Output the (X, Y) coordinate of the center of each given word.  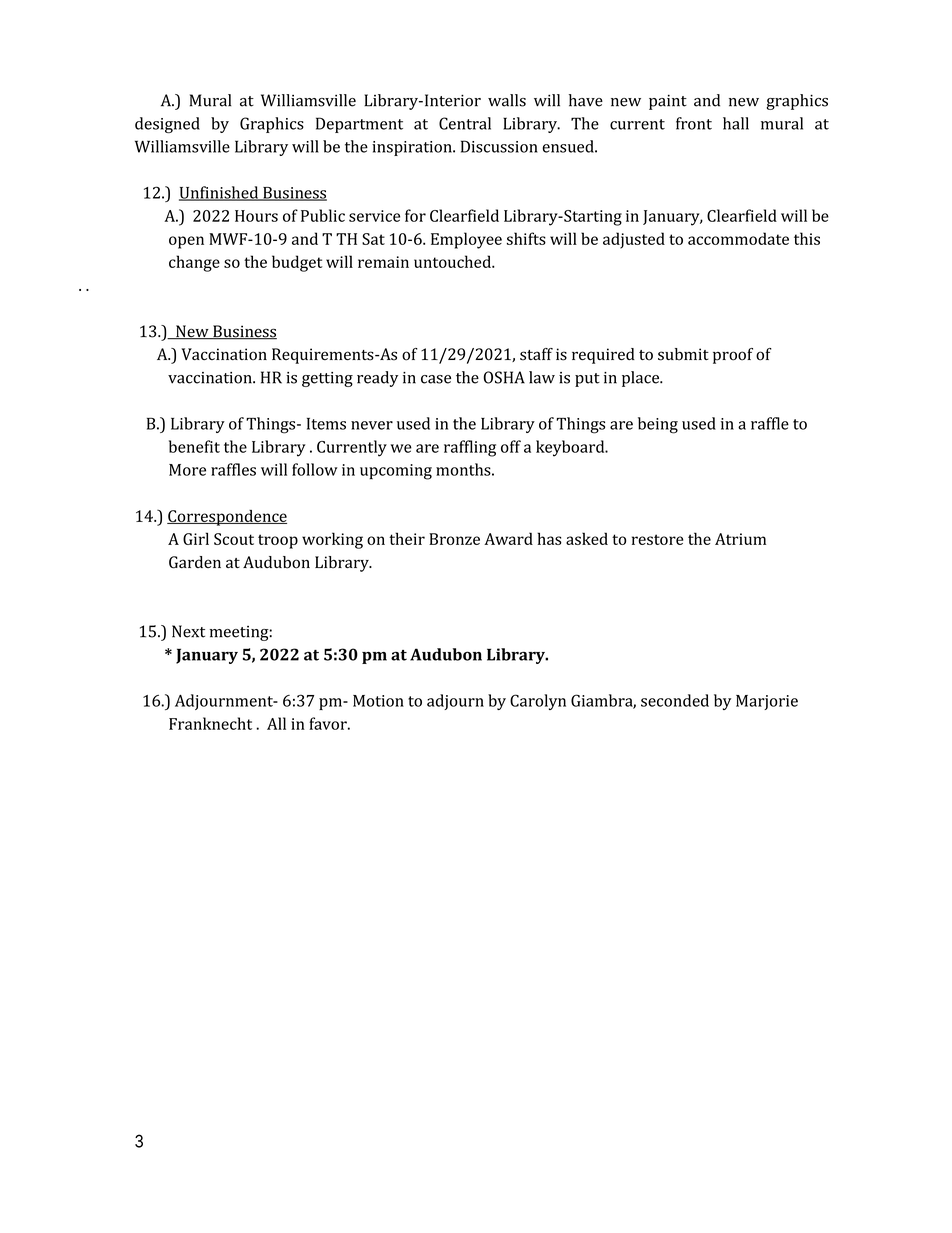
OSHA (504, 377)
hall (736, 123)
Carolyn (538, 702)
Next (188, 631)
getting (327, 379)
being (658, 425)
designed (167, 125)
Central (465, 123)
